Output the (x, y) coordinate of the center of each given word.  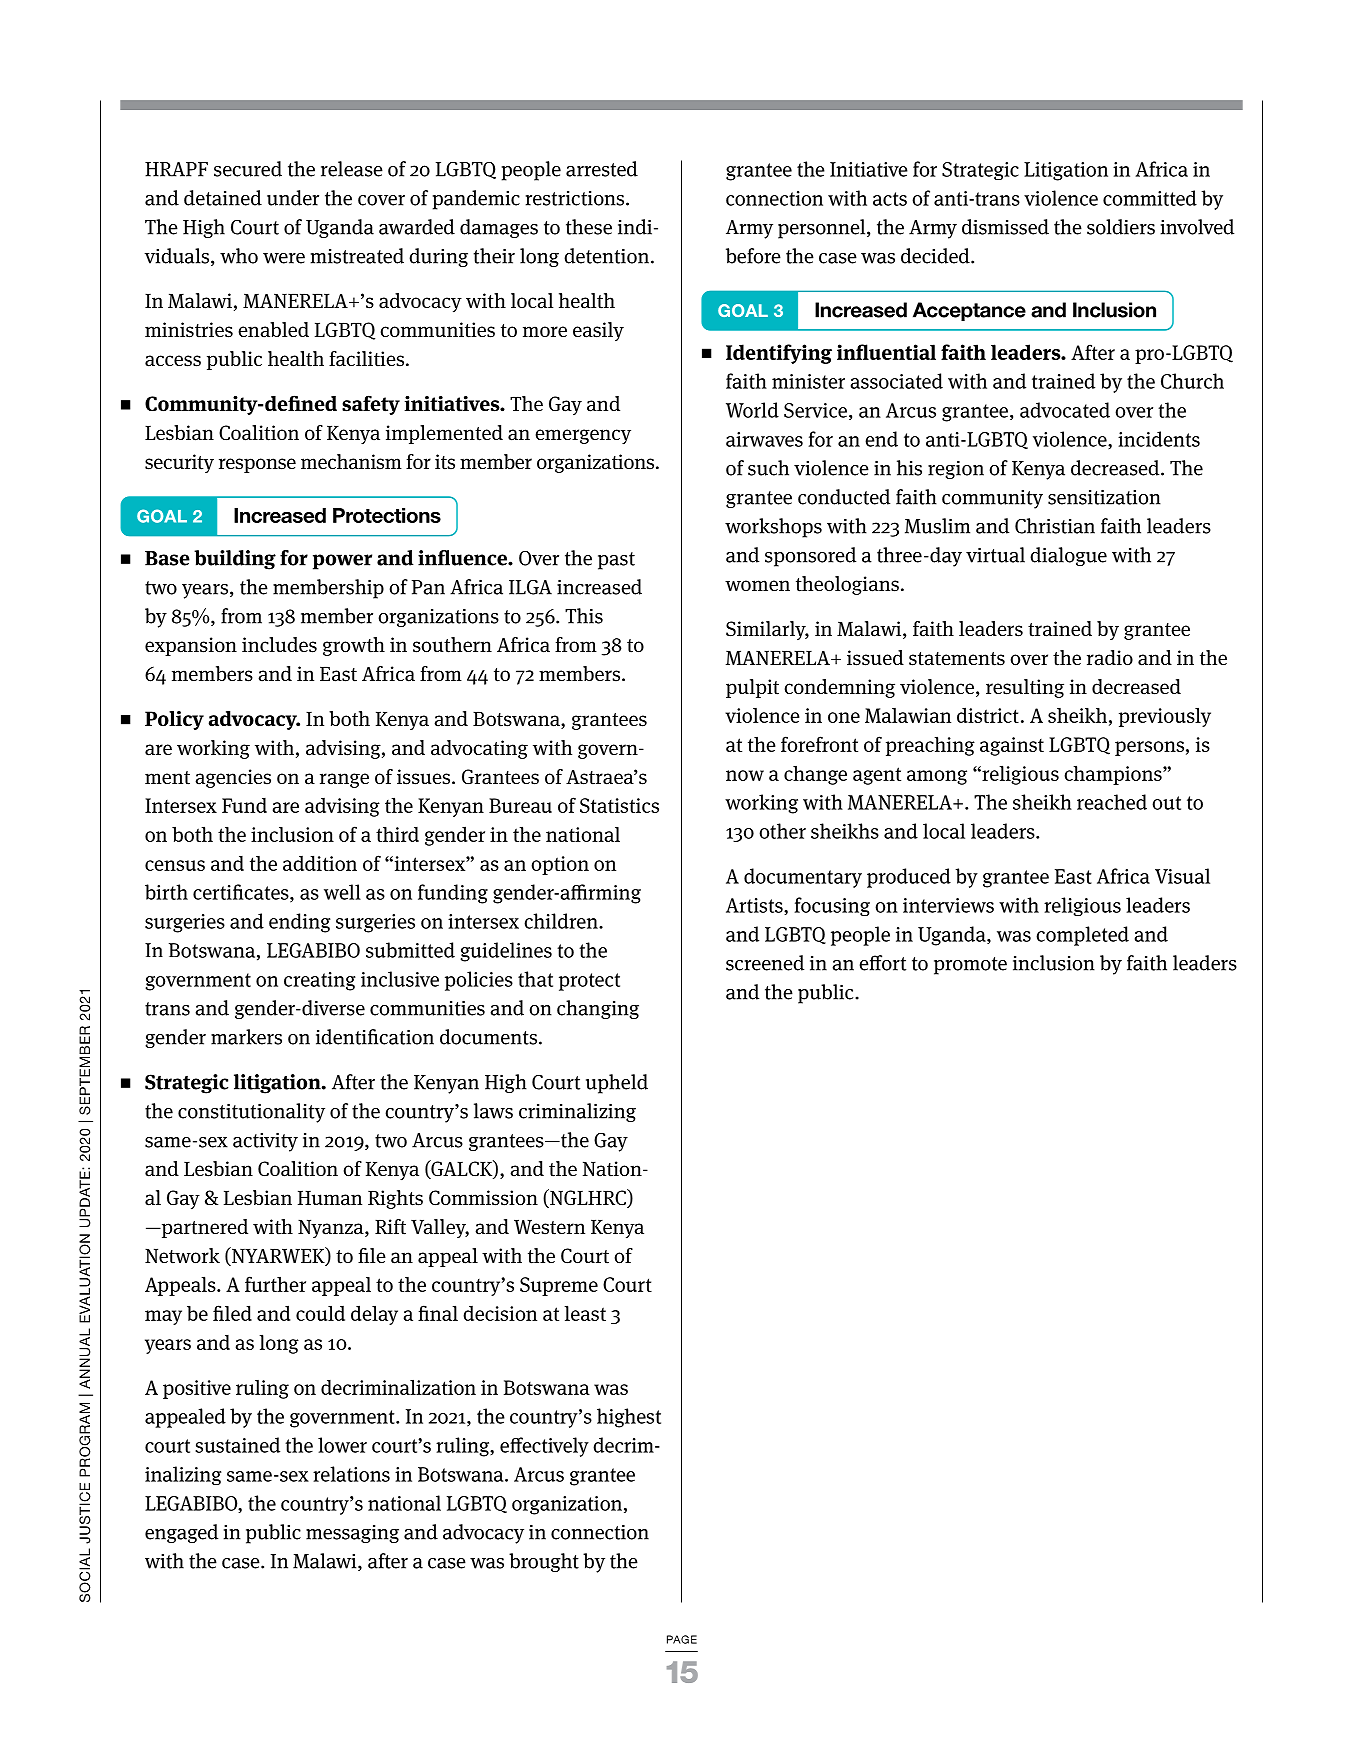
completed (1082, 936)
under (293, 198)
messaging (352, 1534)
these (589, 227)
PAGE (682, 1639)
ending (300, 923)
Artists (755, 906)
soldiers (1121, 227)
